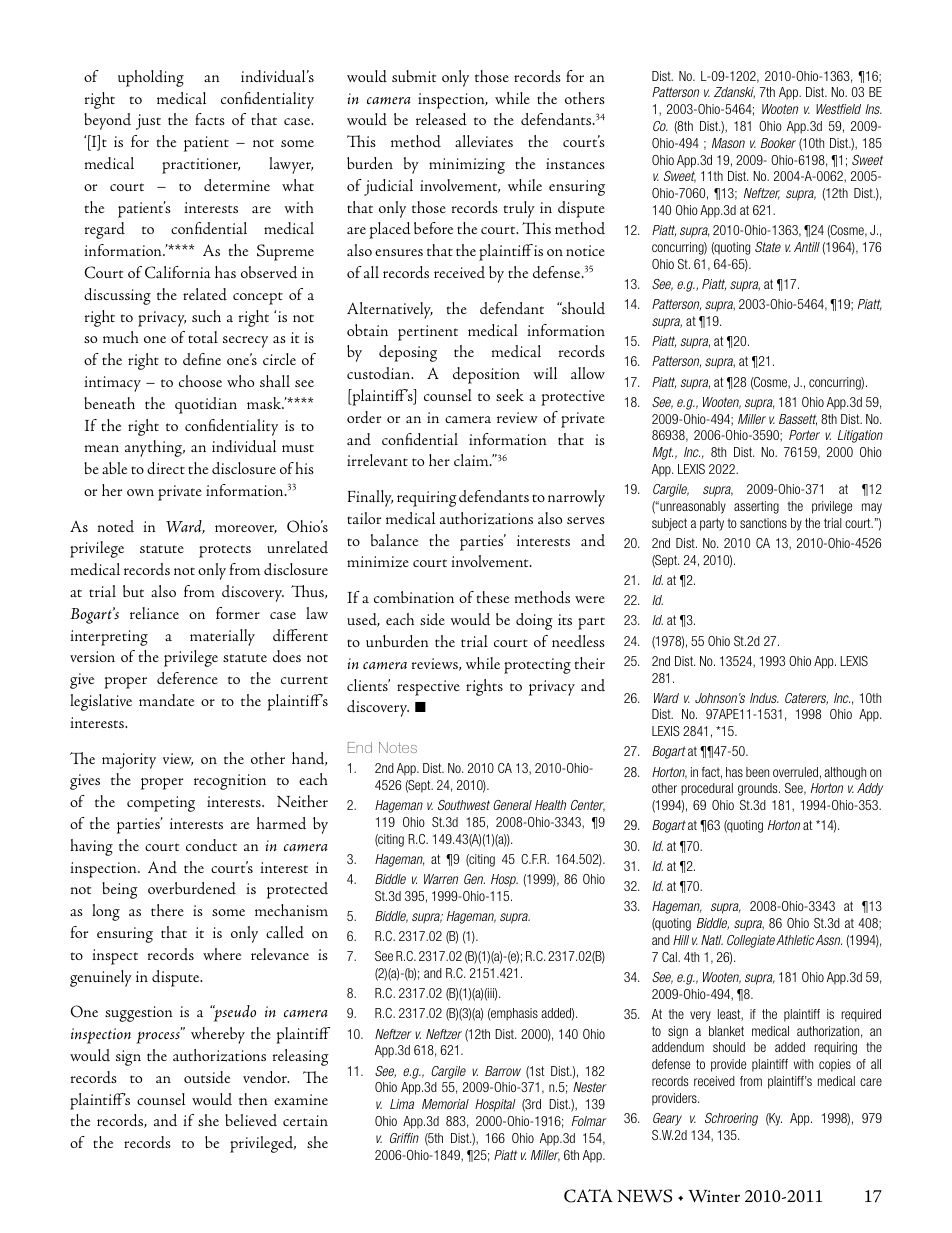 The width and height of the screenshot is (952, 1233). Describe the element at coordinates (441, 119) in the screenshot. I see `released` at that location.
